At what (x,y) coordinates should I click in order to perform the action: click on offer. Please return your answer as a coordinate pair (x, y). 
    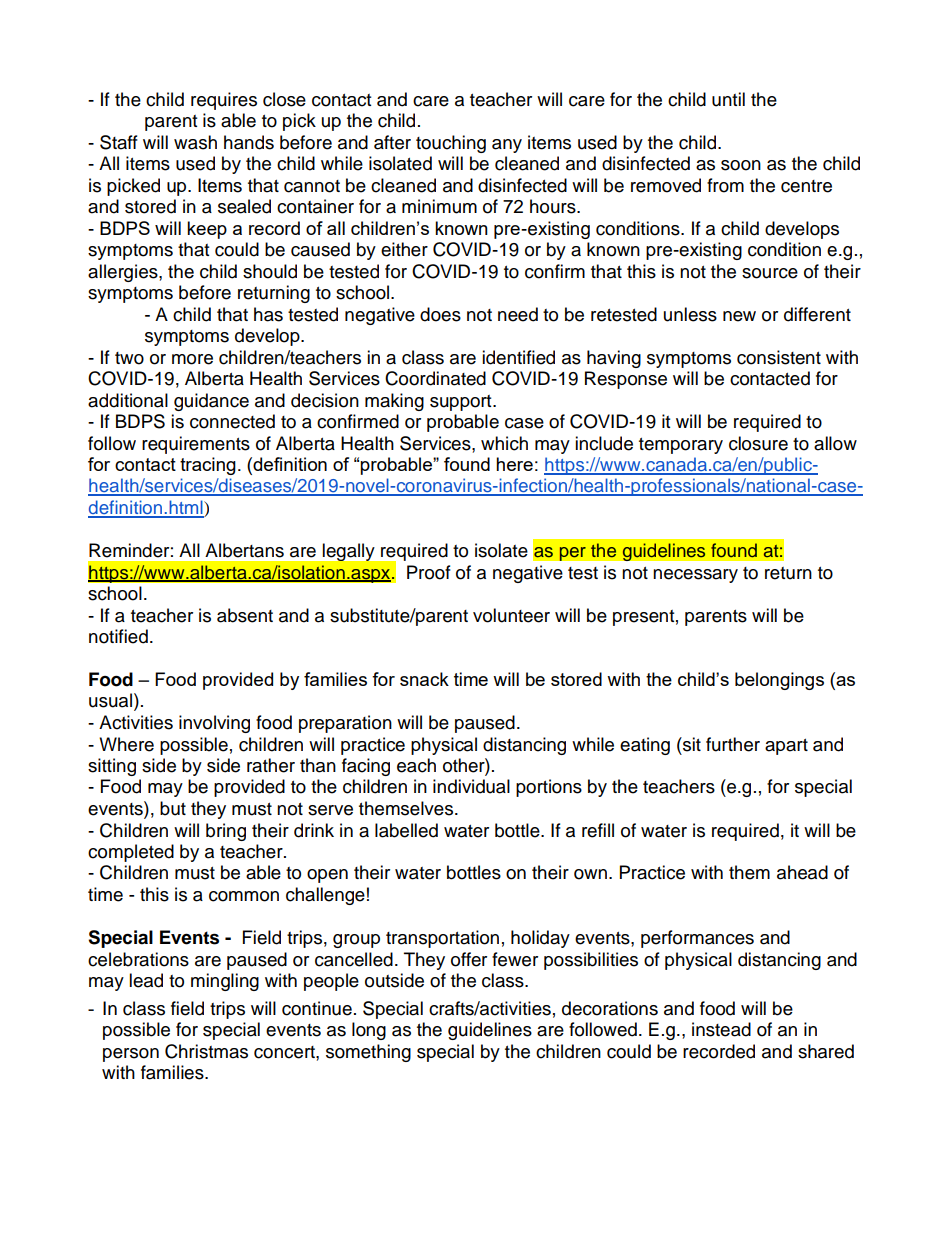
    Looking at the image, I should click on (469, 959).
